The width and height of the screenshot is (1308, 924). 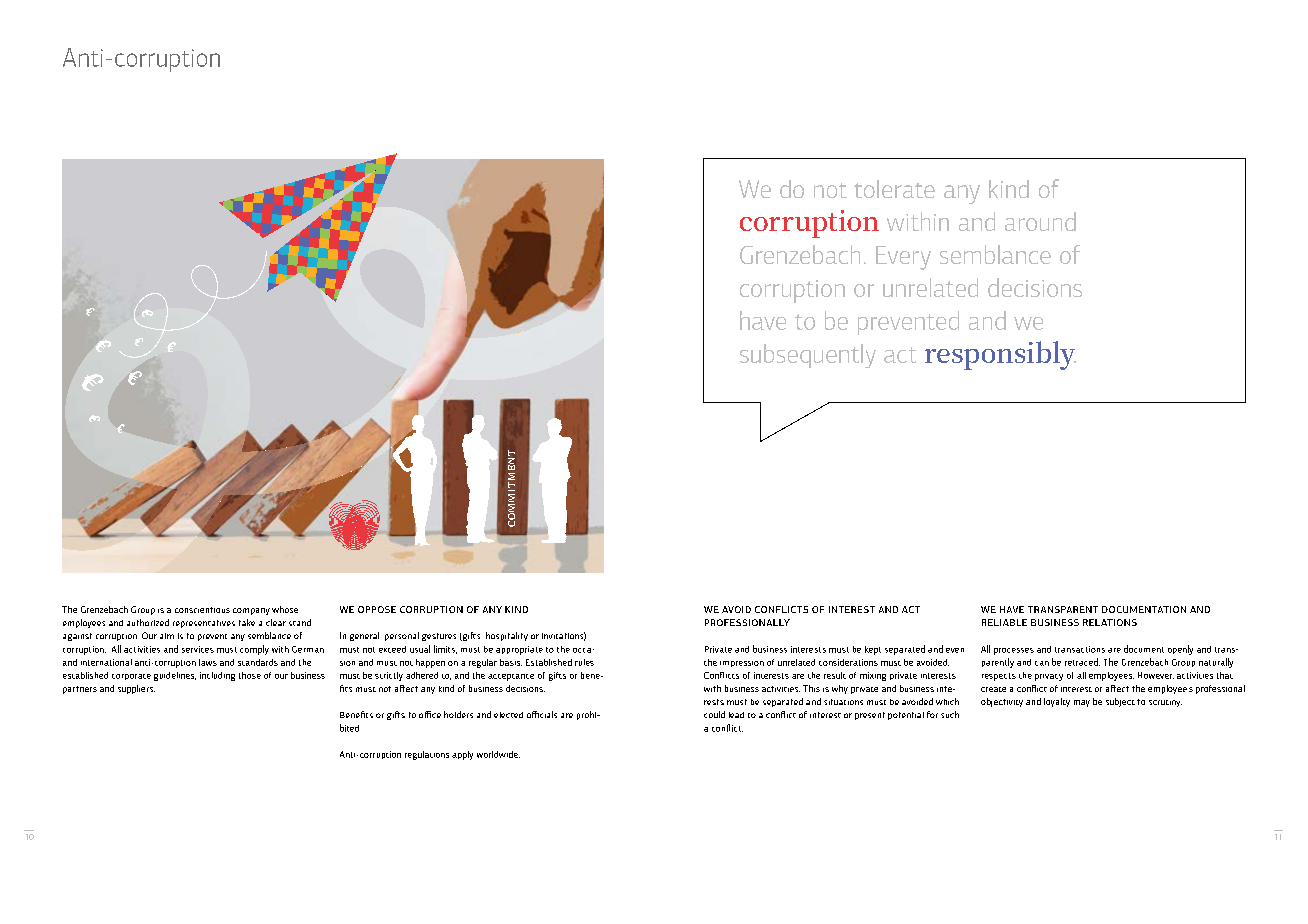 What do you see at coordinates (903, 258) in the screenshot?
I see `Every` at bounding box center [903, 258].
